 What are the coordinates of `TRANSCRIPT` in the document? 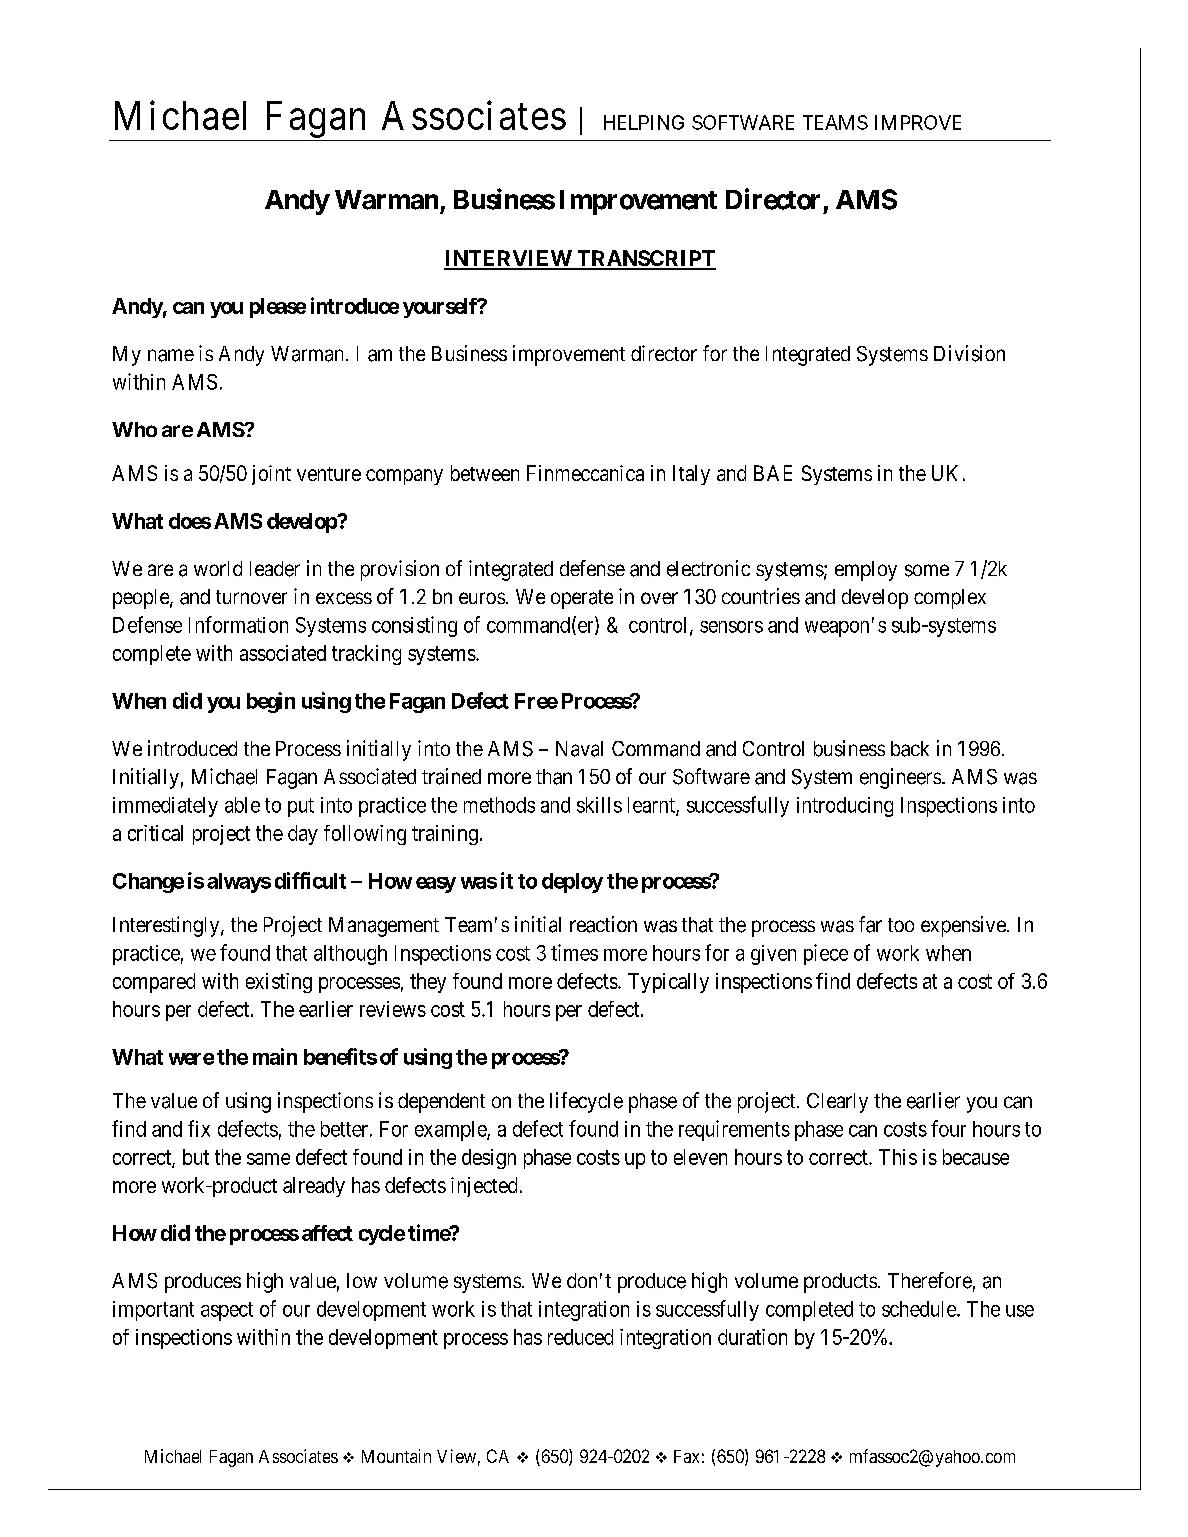 It's located at (645, 259).
